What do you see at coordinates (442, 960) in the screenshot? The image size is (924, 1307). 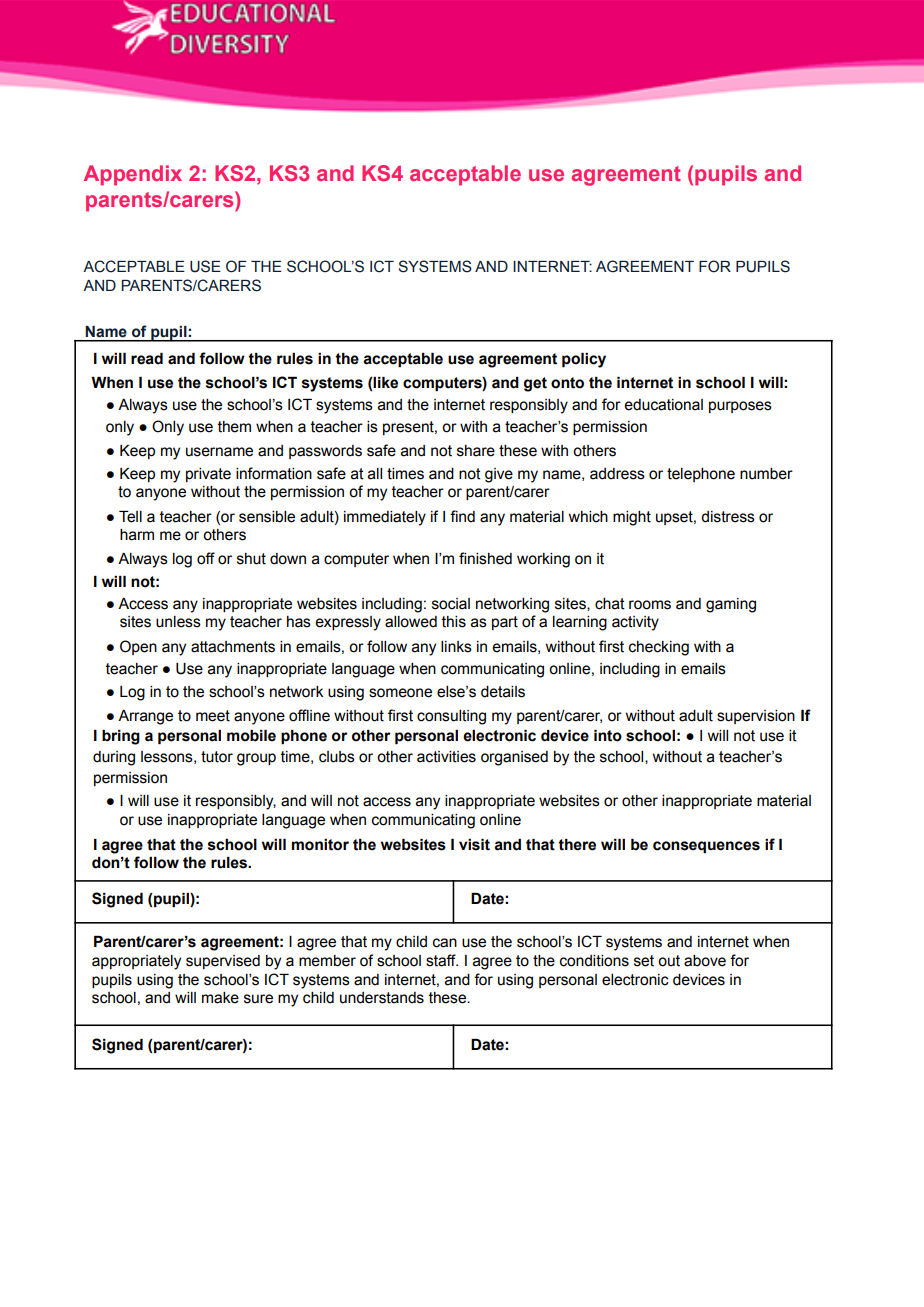 I see `staff` at bounding box center [442, 960].
